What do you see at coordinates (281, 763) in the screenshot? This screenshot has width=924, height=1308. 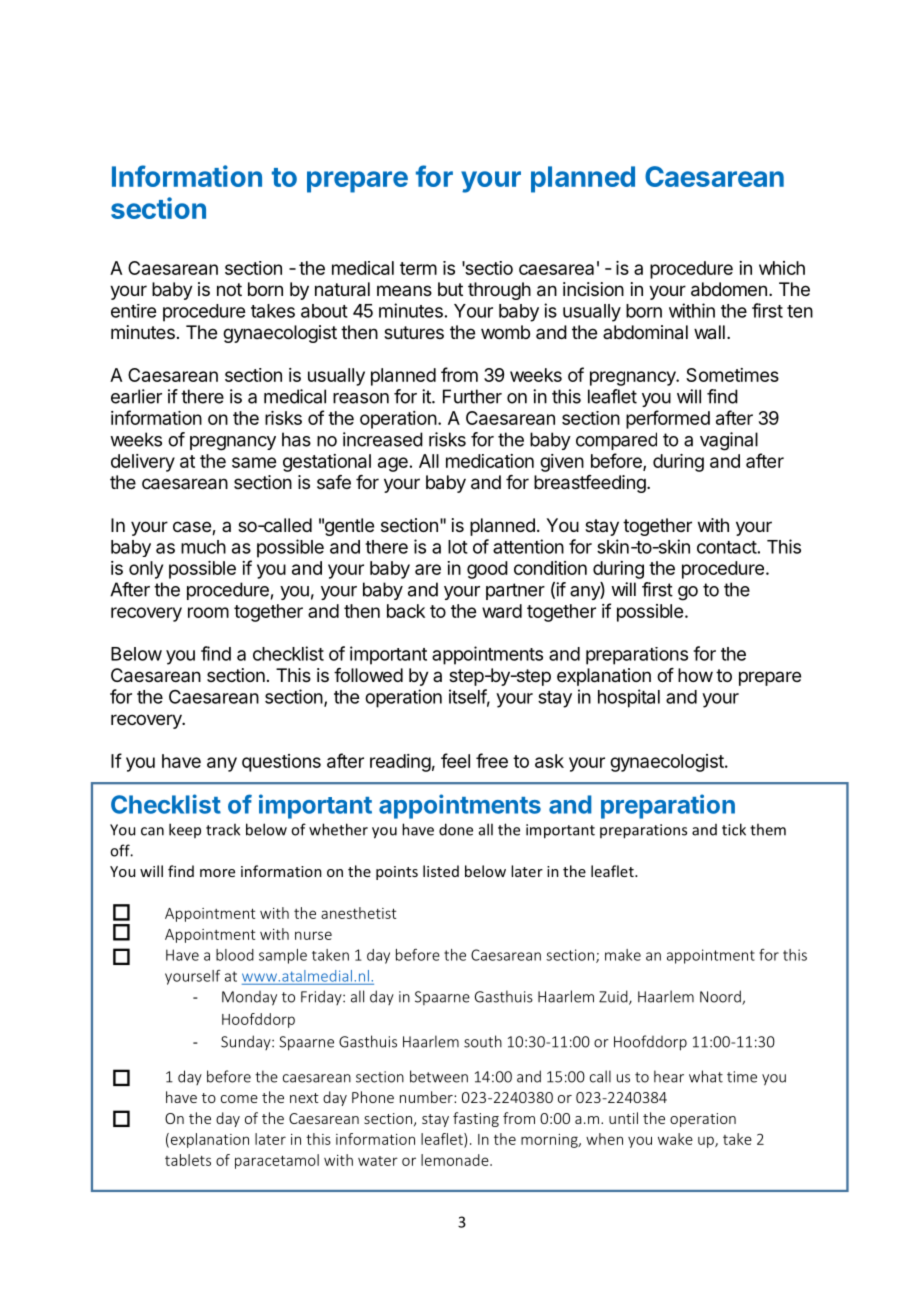 I see `questions` at bounding box center [281, 763].
